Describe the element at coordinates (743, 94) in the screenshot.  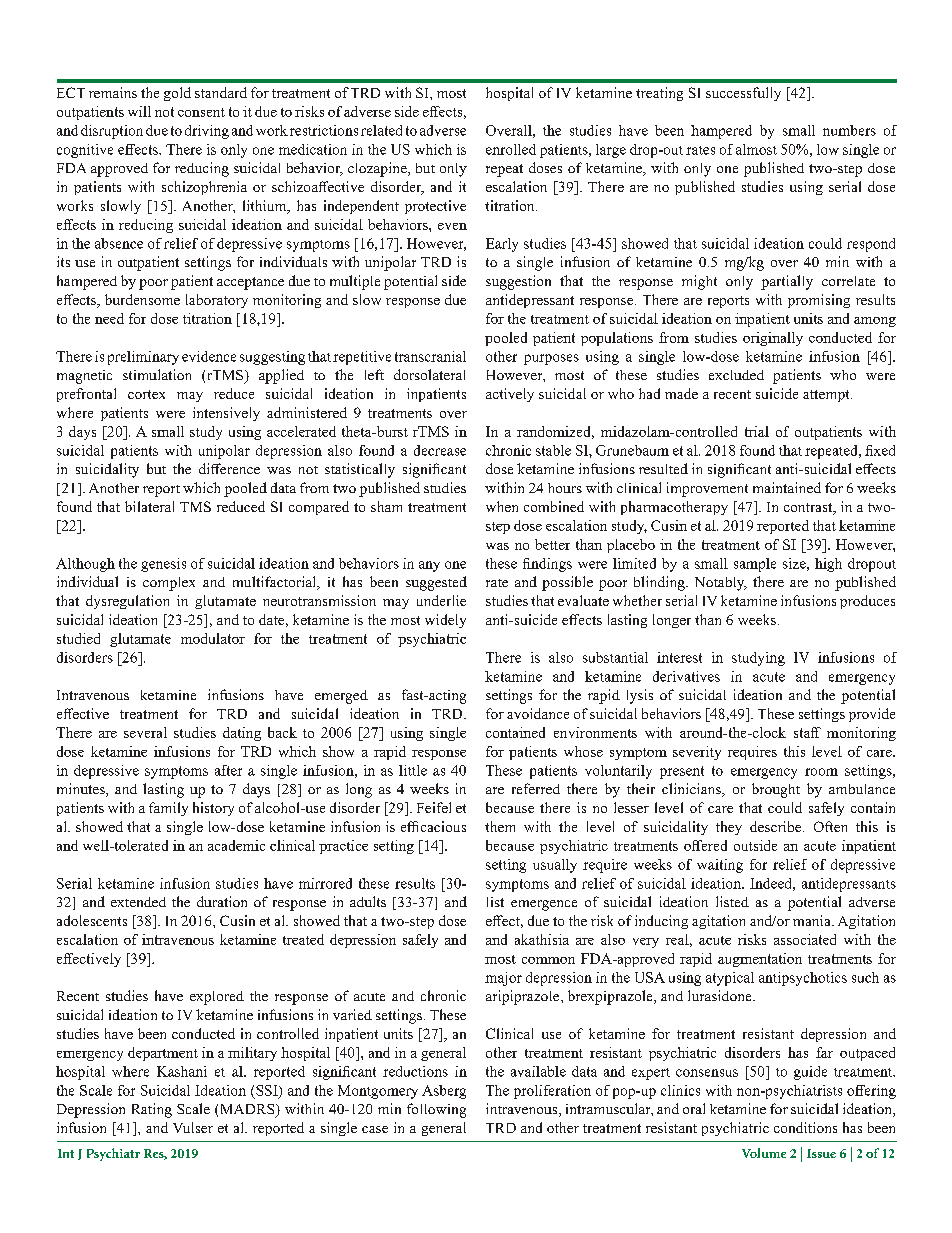
I see `successfully` at that location.
